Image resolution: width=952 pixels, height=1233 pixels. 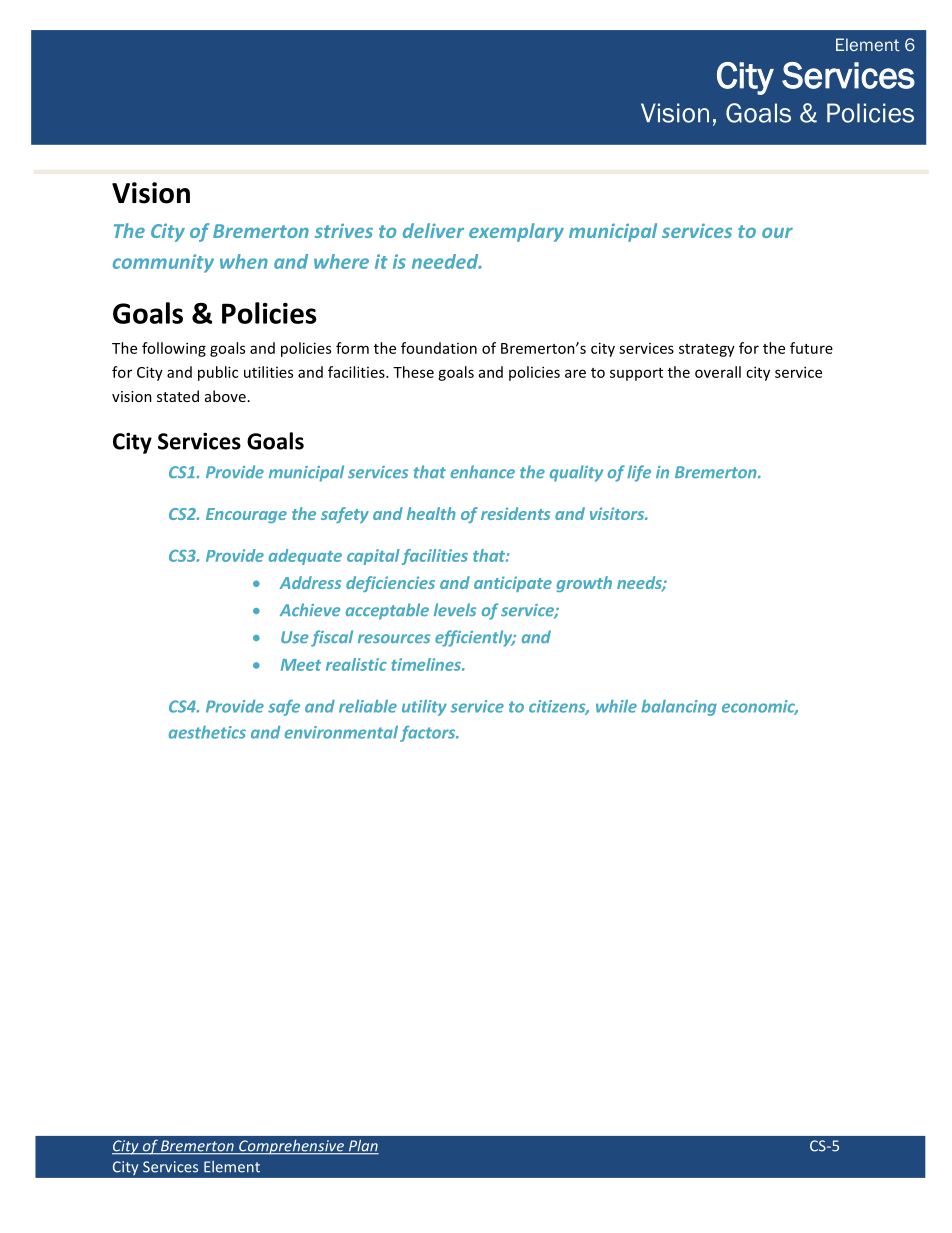 I want to click on Encourage, so click(x=246, y=515).
